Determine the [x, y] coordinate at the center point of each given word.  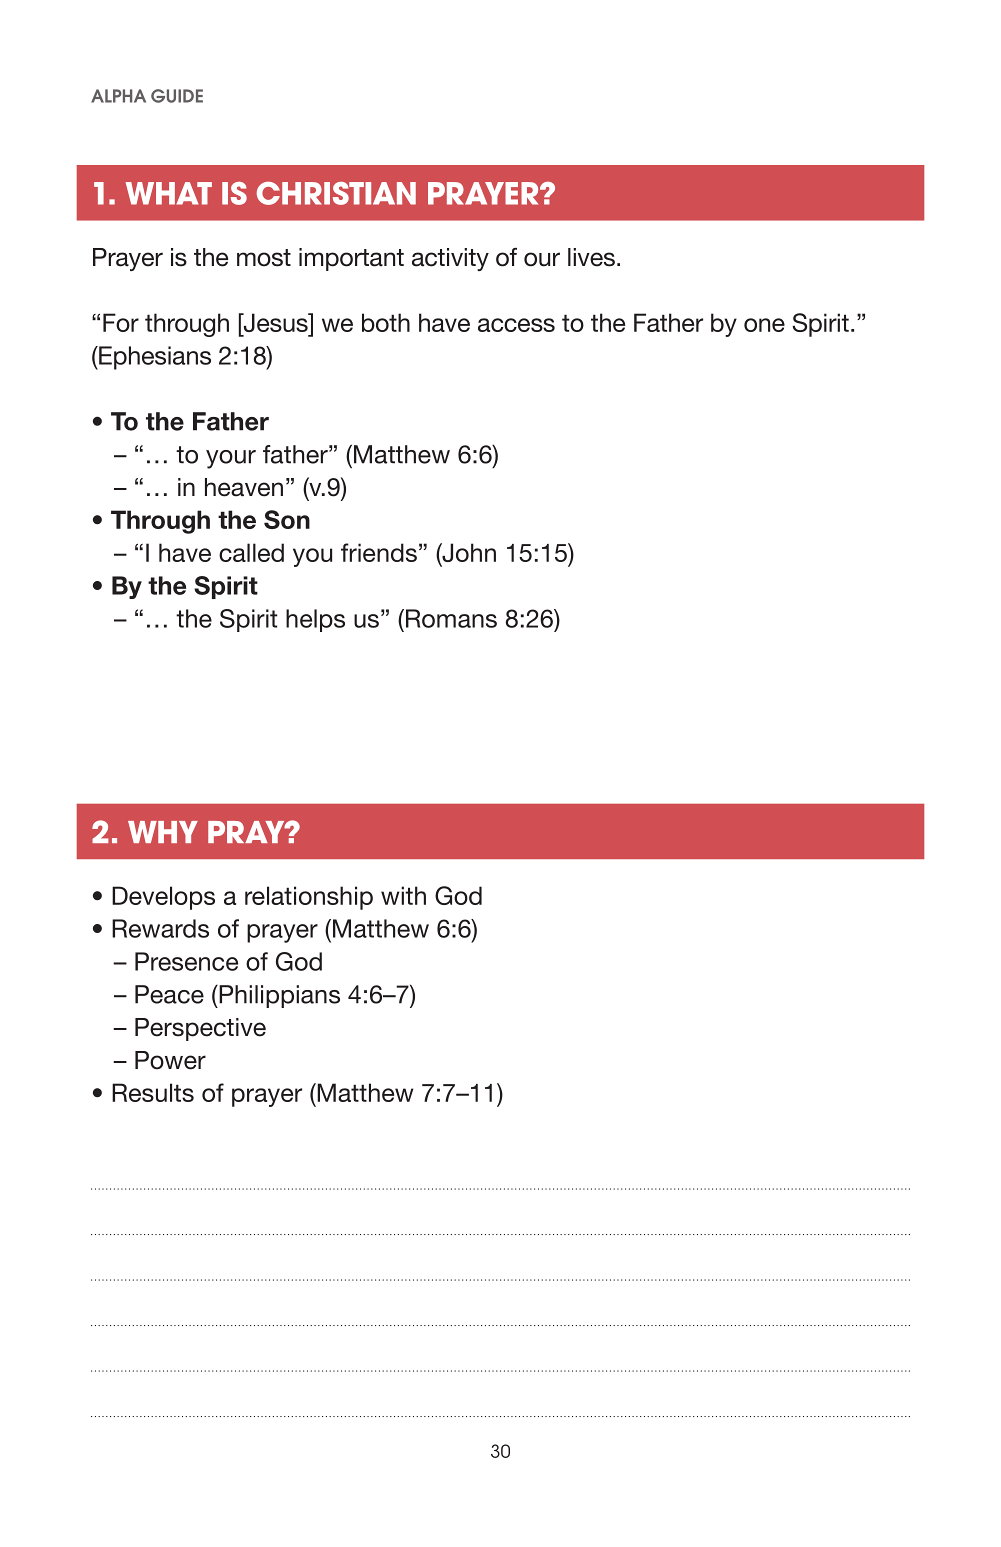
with [403, 895]
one [764, 325]
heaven [244, 487]
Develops [163, 898]
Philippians [278, 996]
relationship [309, 898]
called [251, 552]
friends [379, 552]
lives [591, 257]
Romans [451, 618]
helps [315, 620]
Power [170, 1060]
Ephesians [154, 358]
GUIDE [177, 96]
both [386, 322]
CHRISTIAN [336, 193]
